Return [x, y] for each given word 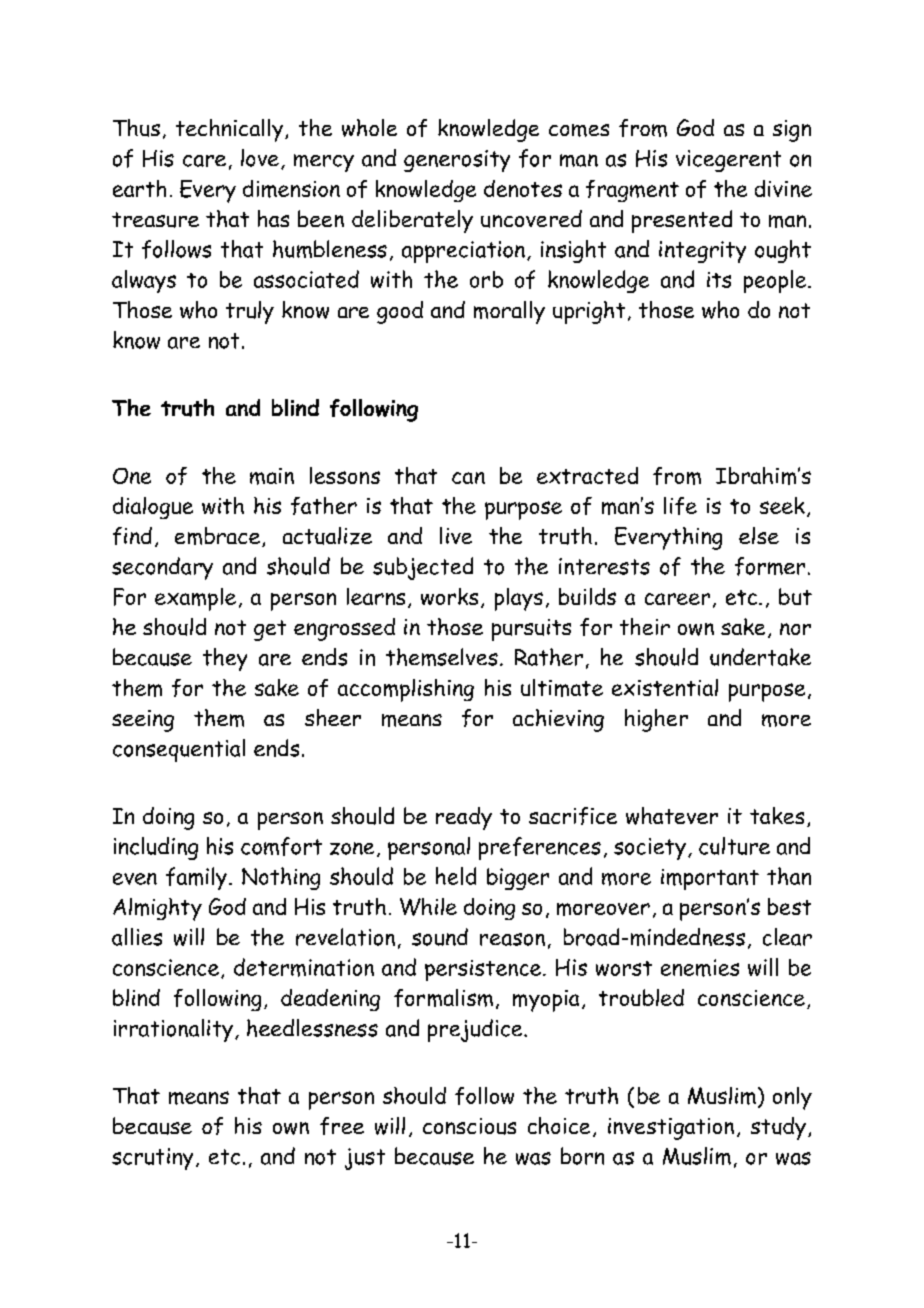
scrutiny [152, 1159]
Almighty [157, 909]
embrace [217, 536]
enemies [700, 968]
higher [656, 720]
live [456, 535]
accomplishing [406, 690]
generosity [457, 161]
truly [250, 312]
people [776, 281]
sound [440, 937]
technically [229, 130]
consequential [179, 750]
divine [783, 188]
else [759, 535]
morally [509, 312]
